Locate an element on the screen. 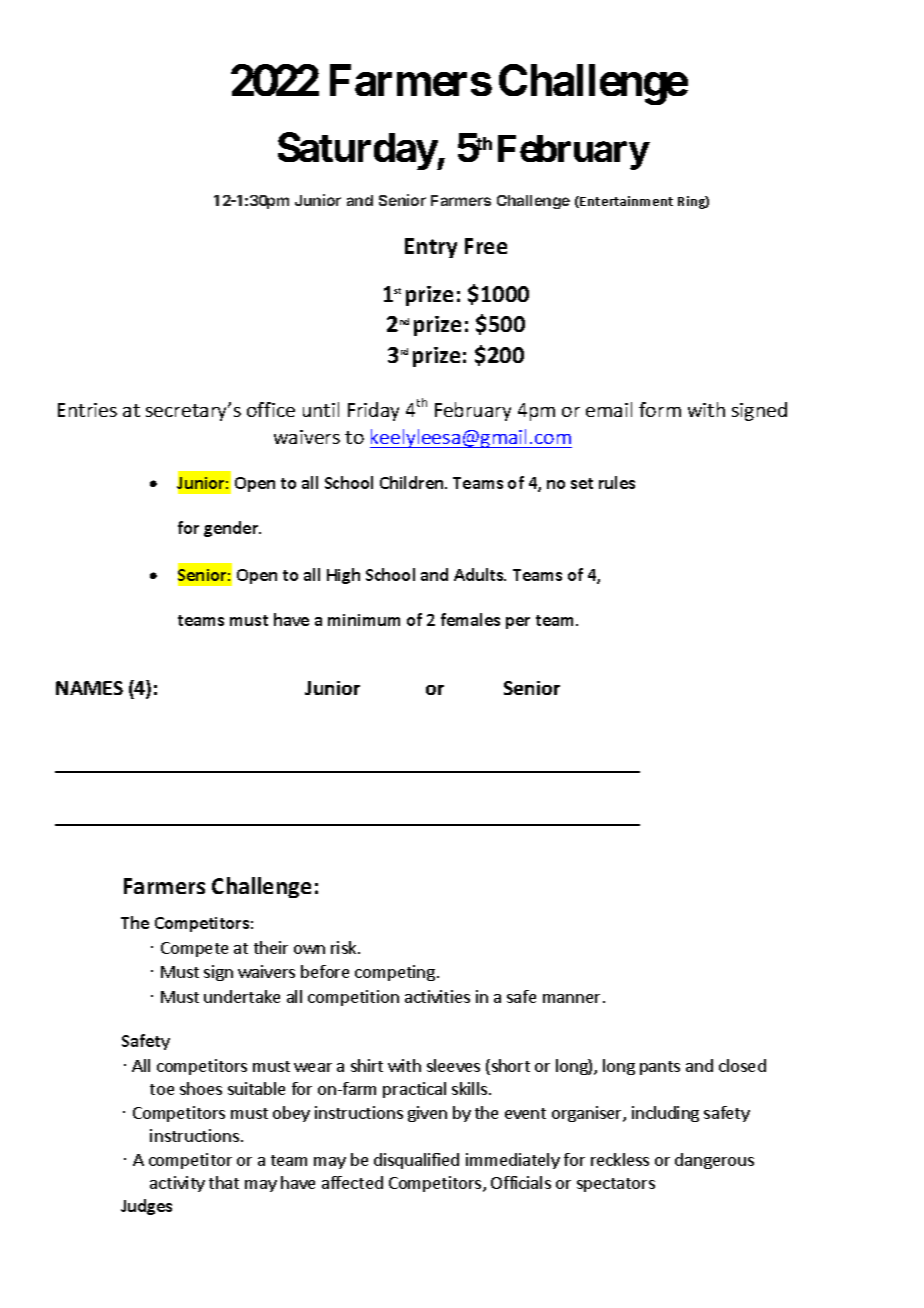 The width and height of the screenshot is (924, 1308). activity is located at coordinates (177, 1184).
